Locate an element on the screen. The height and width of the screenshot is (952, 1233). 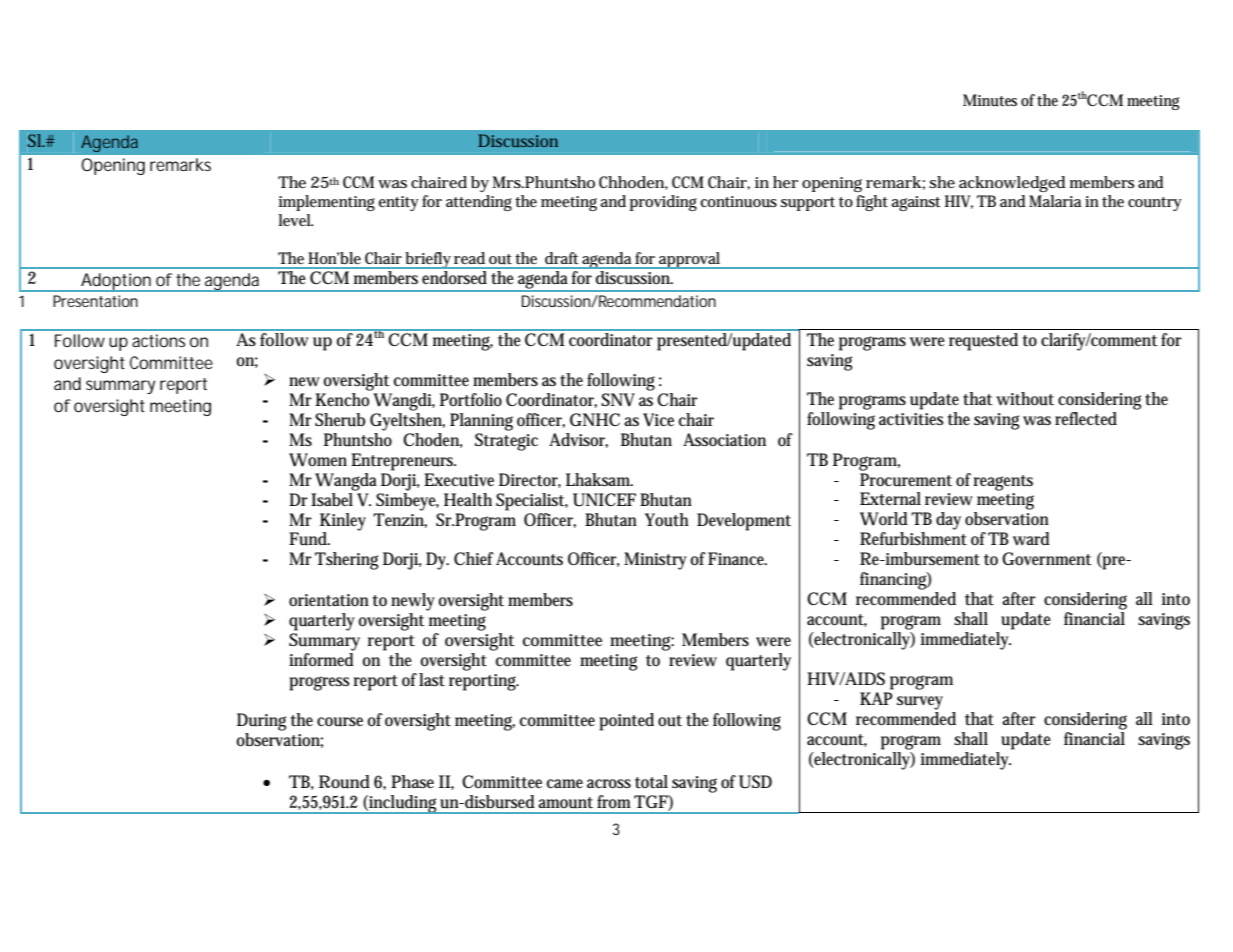
Minutes is located at coordinates (990, 100).
